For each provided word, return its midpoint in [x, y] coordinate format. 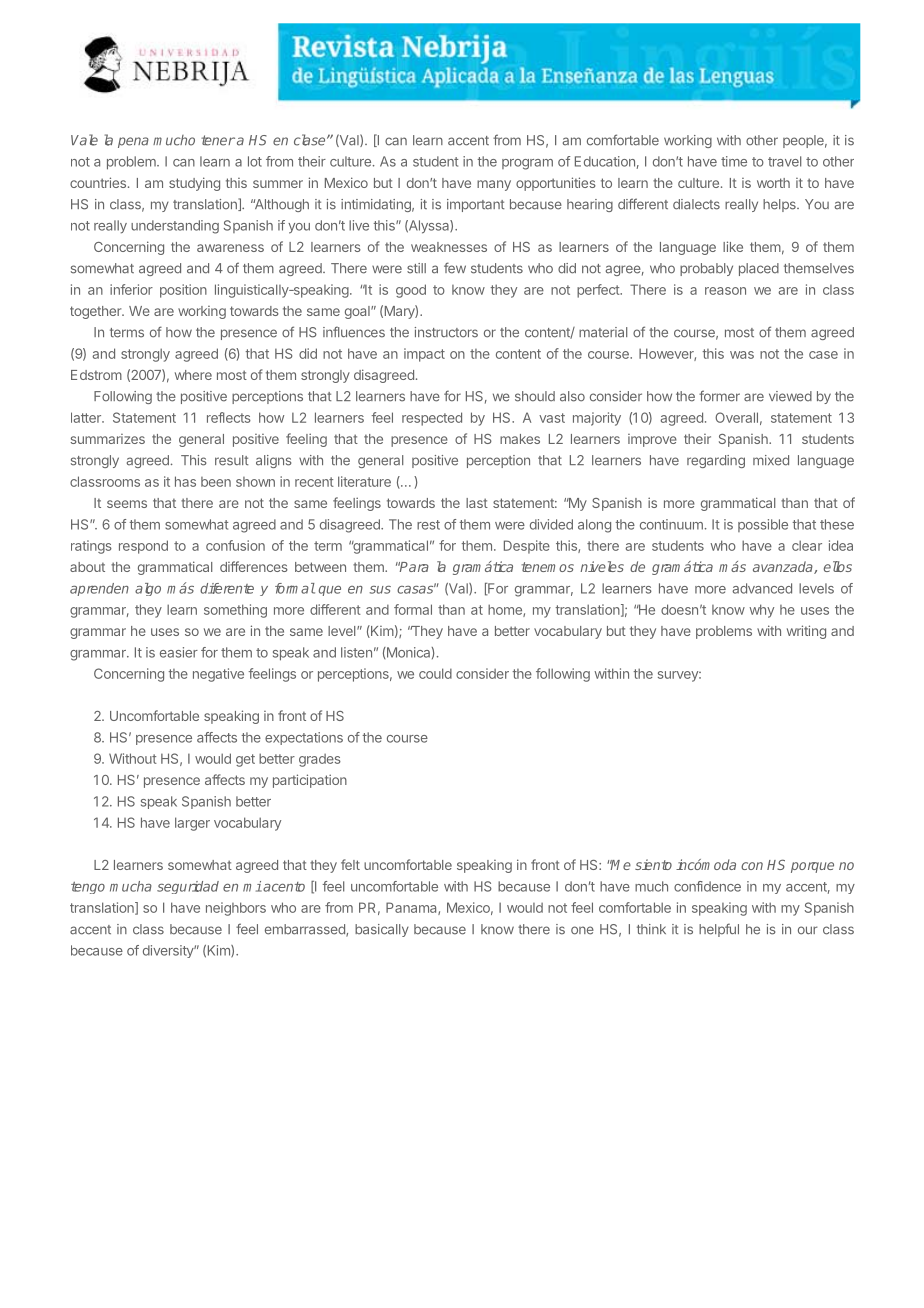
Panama [412, 908]
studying [194, 184]
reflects [229, 417]
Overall [736, 417]
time [734, 161]
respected [432, 419]
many [494, 185]
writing [806, 632]
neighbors [236, 909]
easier [179, 652]
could [435, 673]
